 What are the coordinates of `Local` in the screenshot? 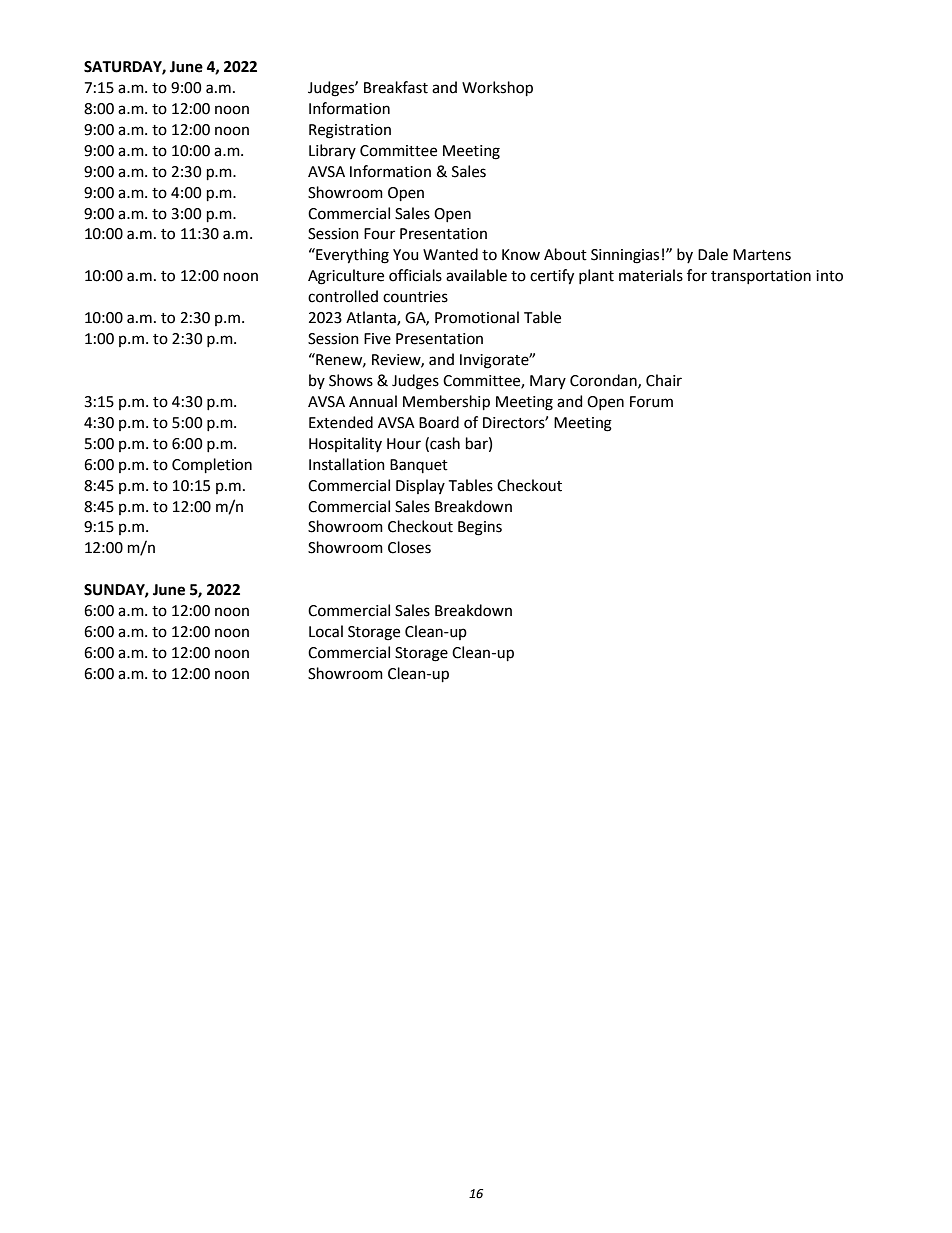 It's located at (326, 631).
